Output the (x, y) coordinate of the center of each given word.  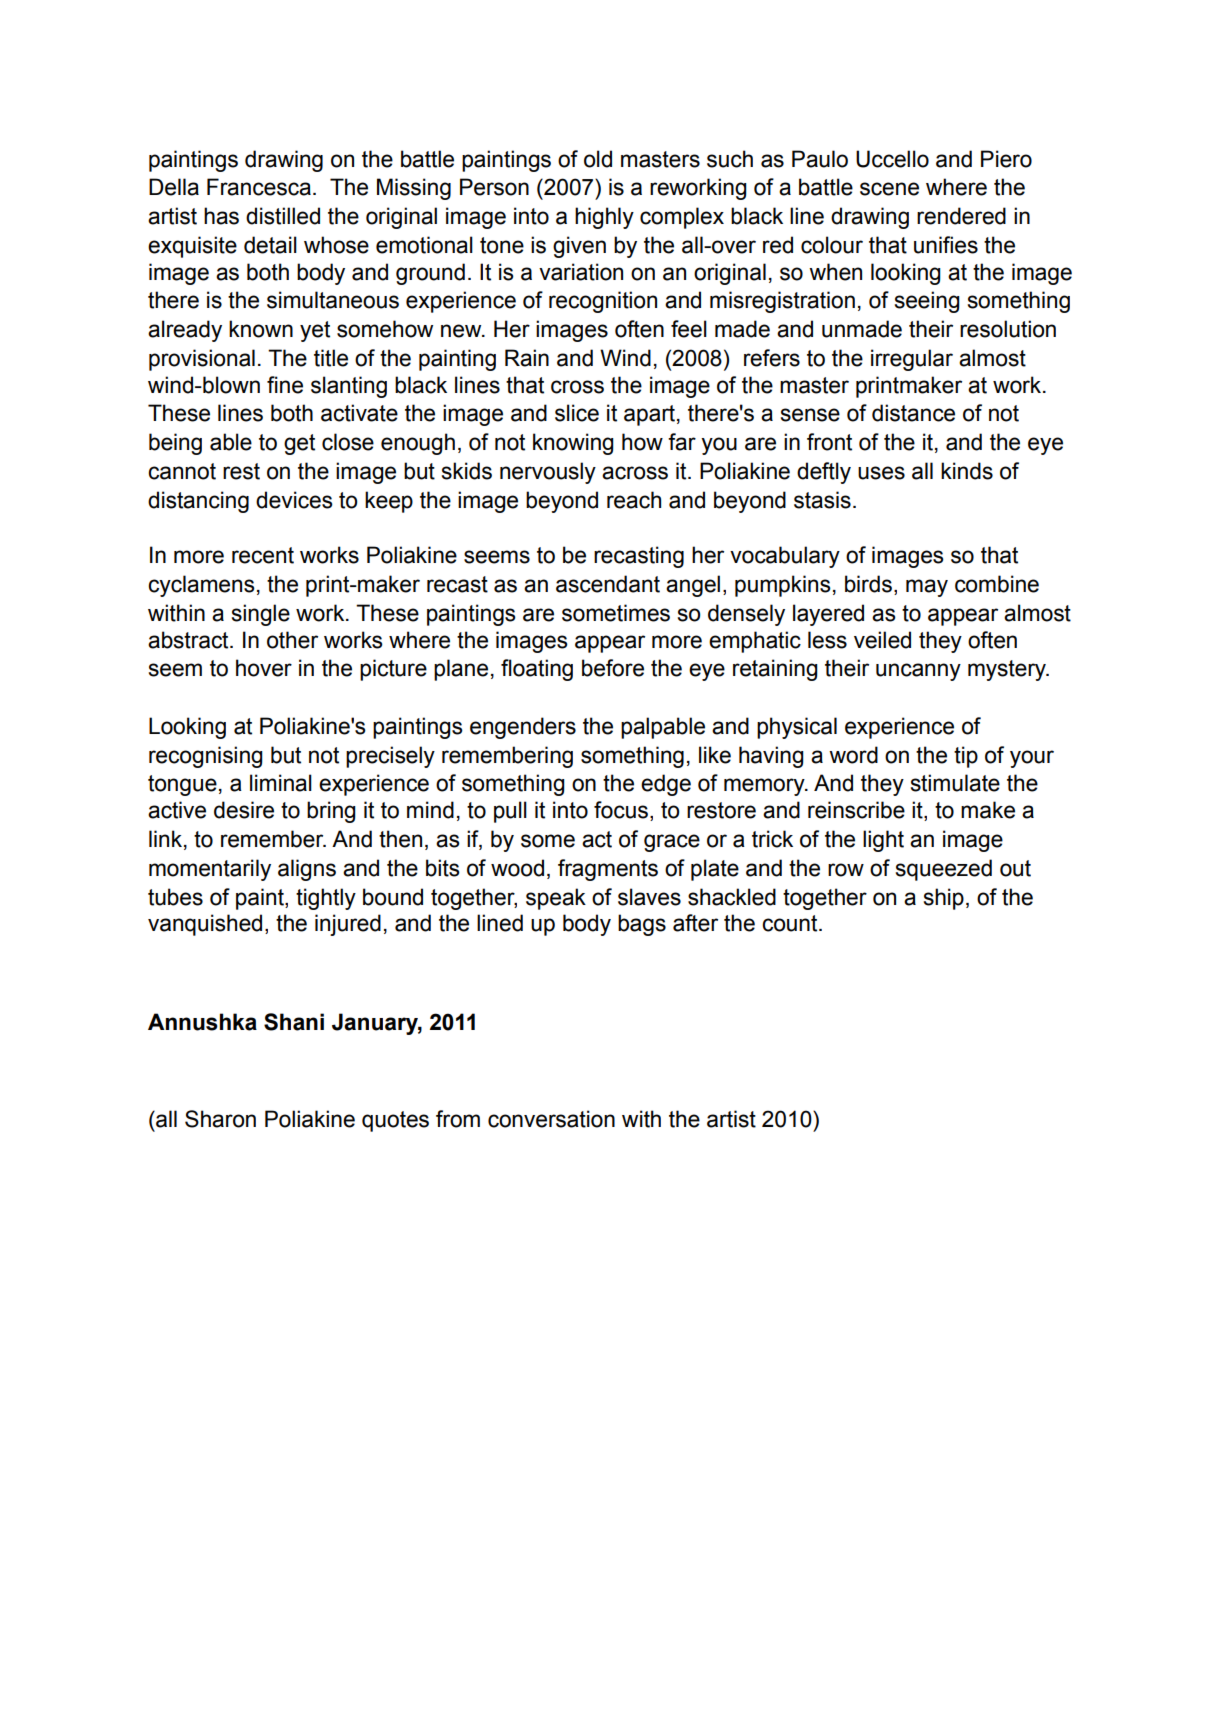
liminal (281, 783)
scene (889, 189)
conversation (551, 1119)
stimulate (955, 783)
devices (294, 500)
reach (634, 500)
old (598, 159)
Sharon (220, 1119)
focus (621, 810)
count (791, 923)
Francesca (259, 187)
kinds (967, 471)
